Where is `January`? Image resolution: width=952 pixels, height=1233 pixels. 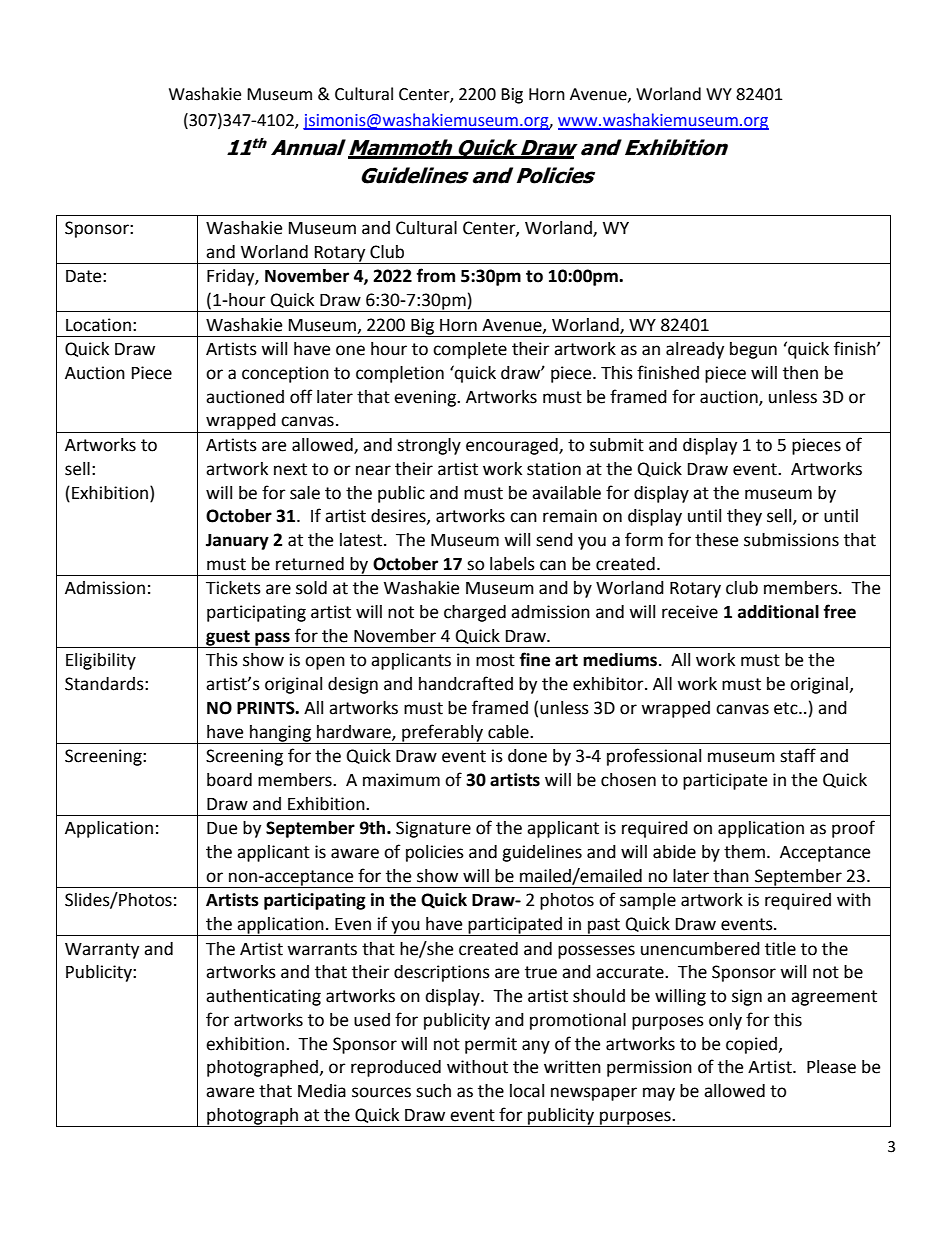 January is located at coordinates (237, 542).
